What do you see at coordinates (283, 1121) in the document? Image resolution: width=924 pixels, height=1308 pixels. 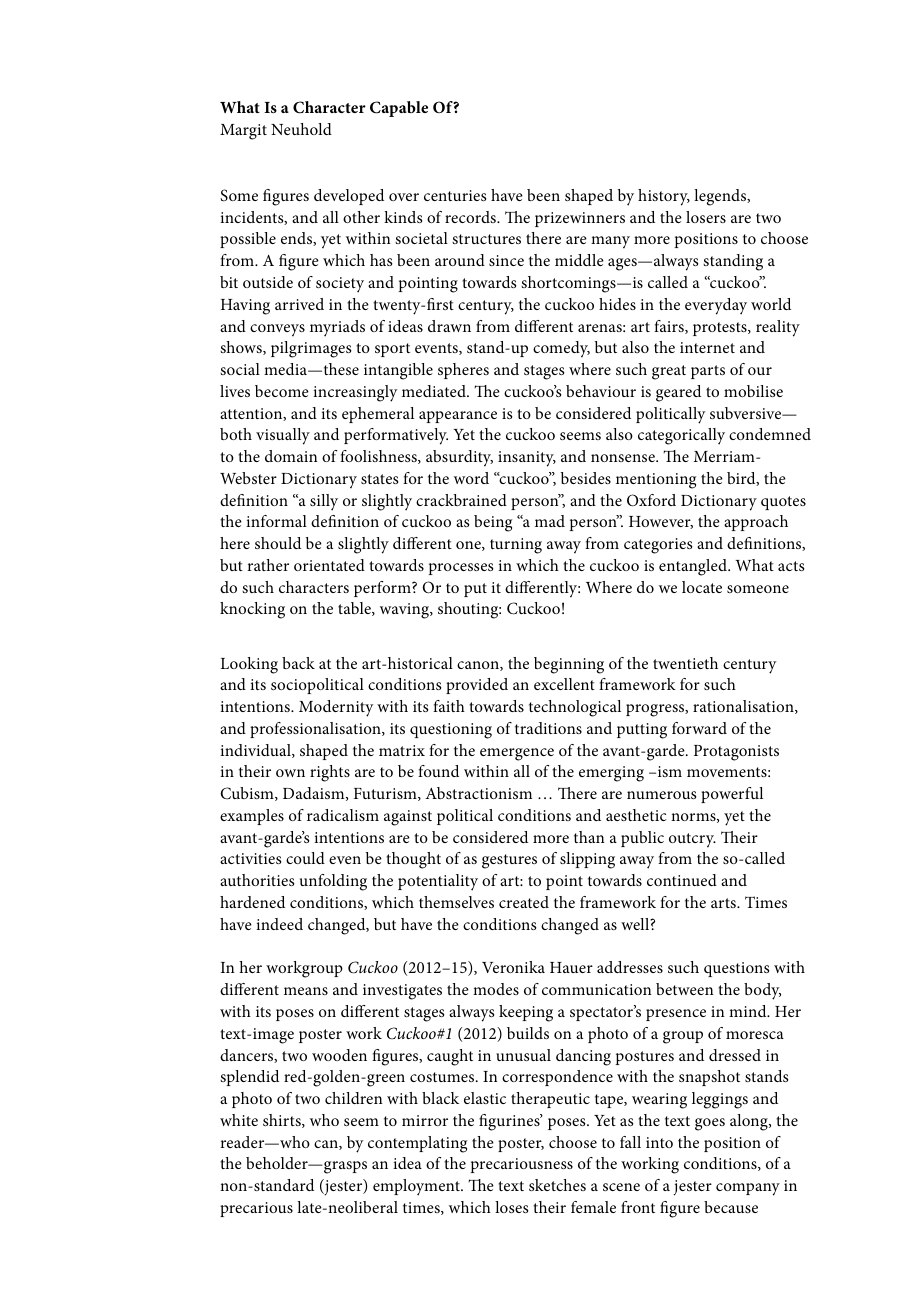 I see `shirts` at bounding box center [283, 1121].
